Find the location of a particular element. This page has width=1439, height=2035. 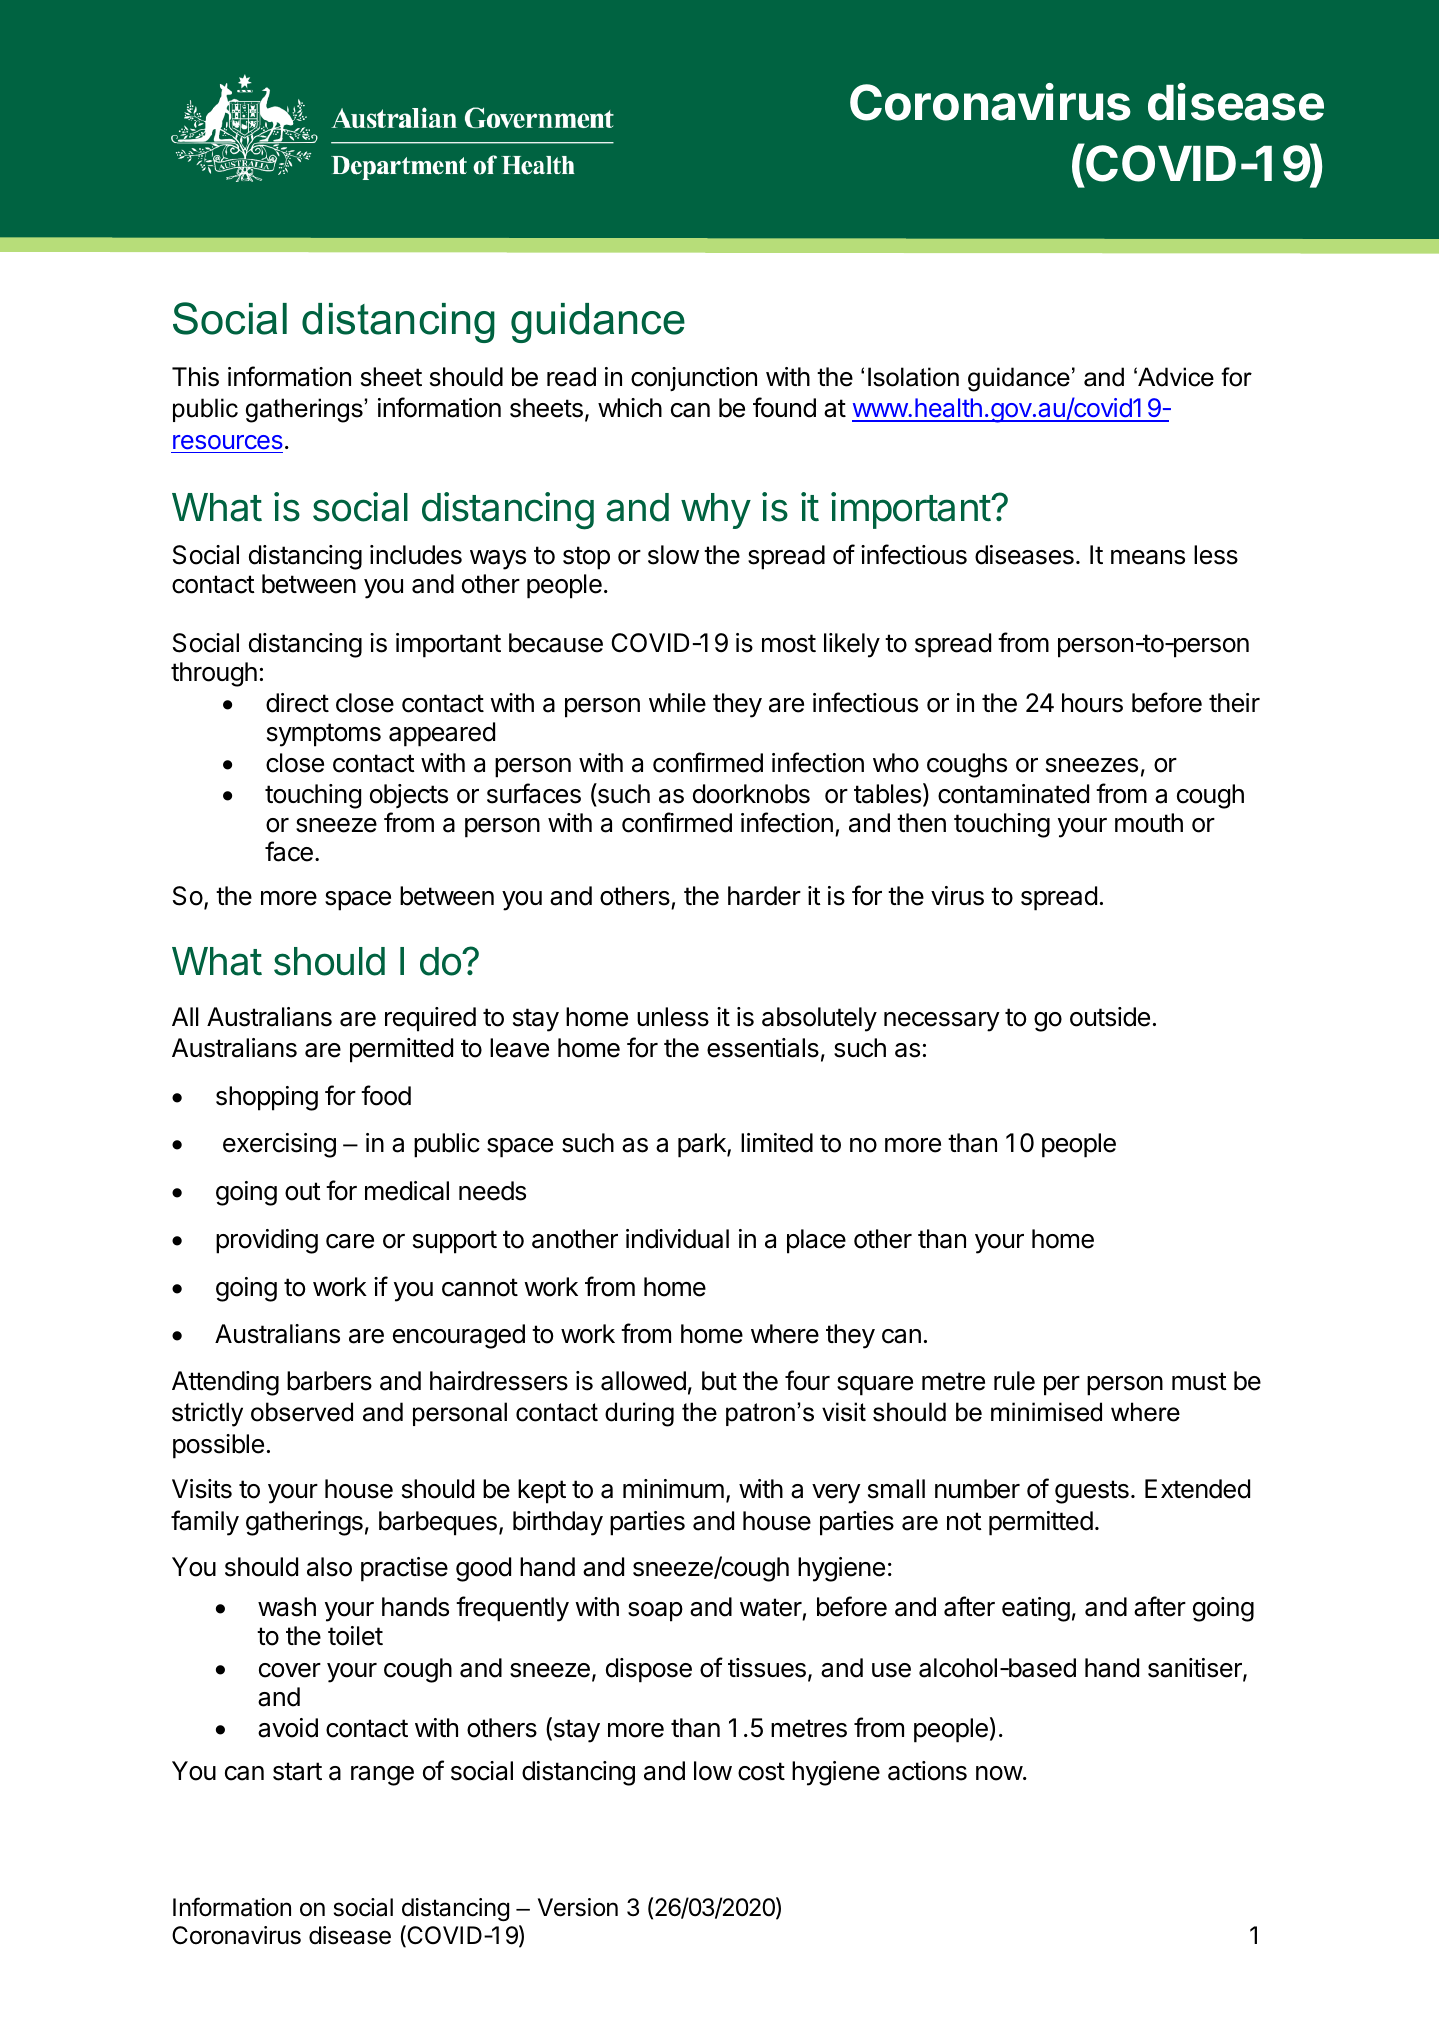

park is located at coordinates (703, 1145).
